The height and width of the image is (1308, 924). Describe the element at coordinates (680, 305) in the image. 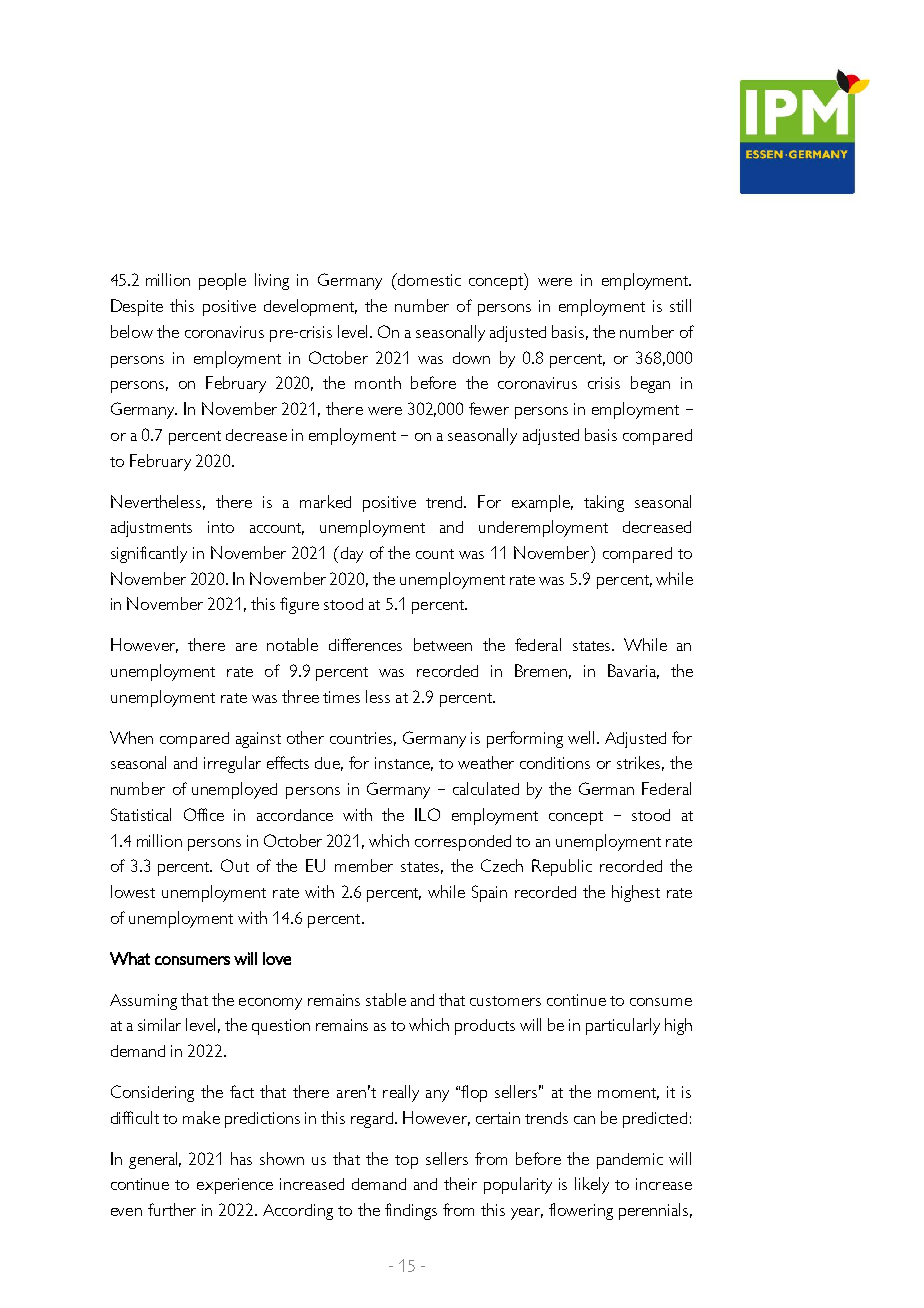

I see `still` at that location.
